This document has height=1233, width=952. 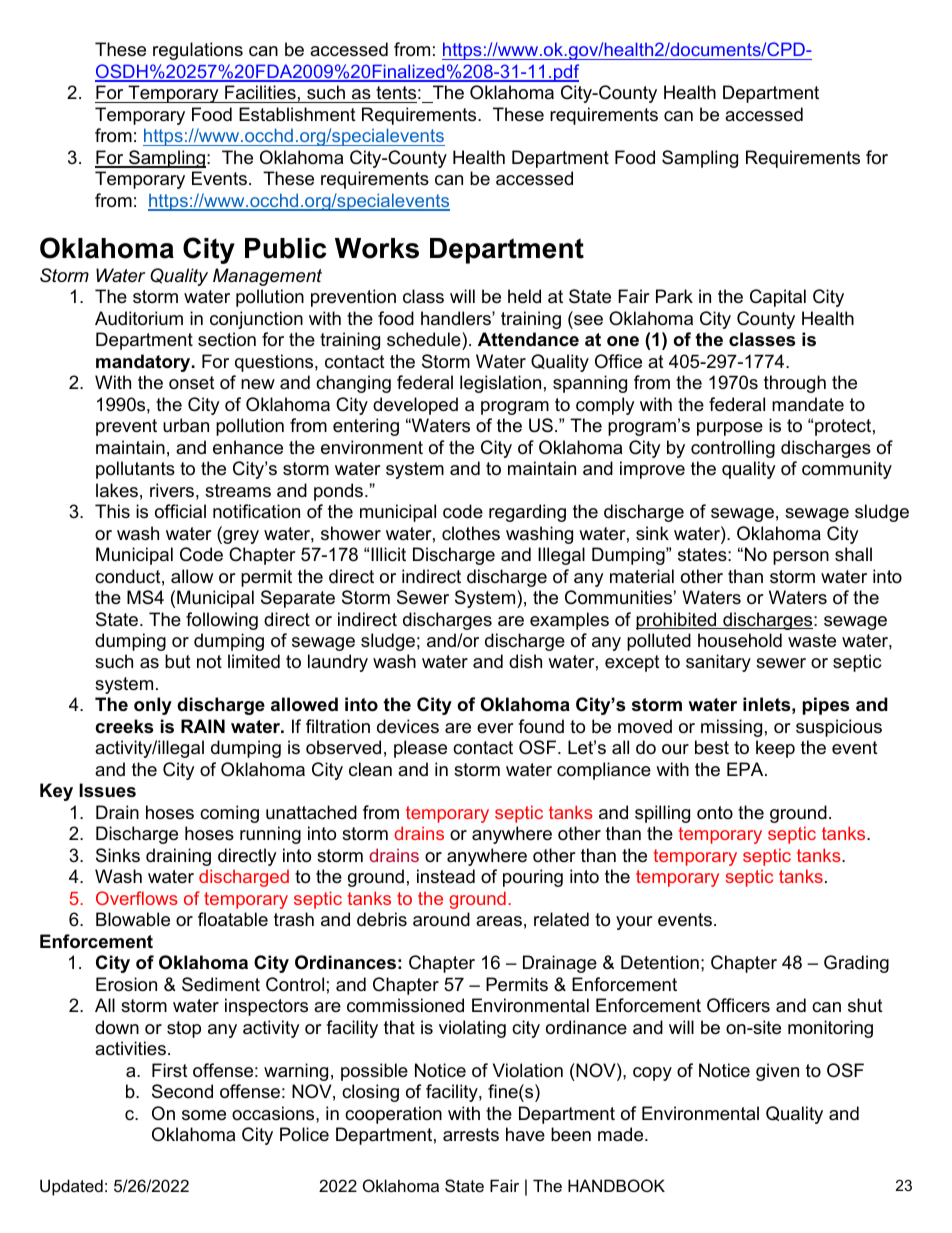 I want to click on Capital, so click(x=778, y=298).
